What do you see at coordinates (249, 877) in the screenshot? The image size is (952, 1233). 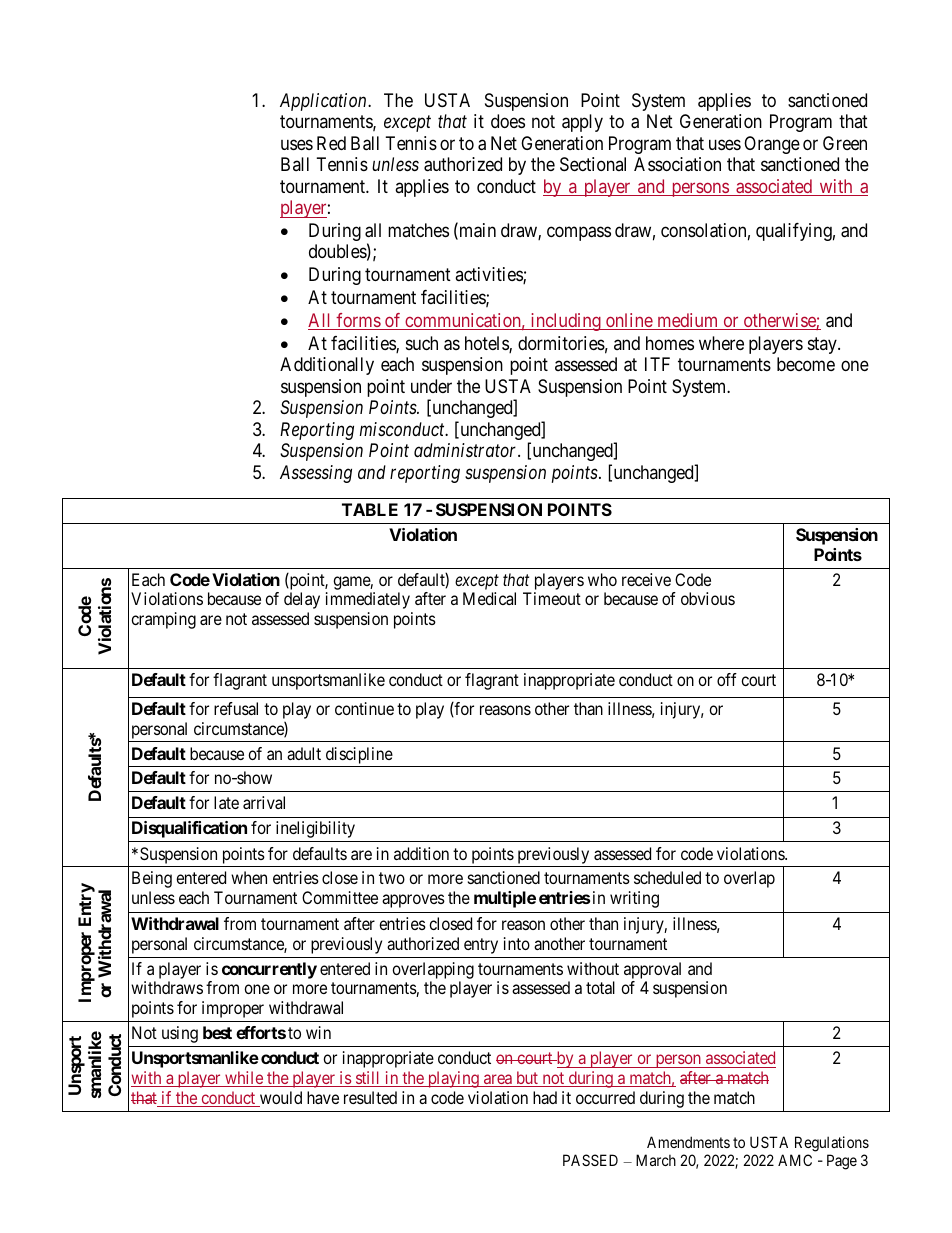 I see `when` at bounding box center [249, 877].
